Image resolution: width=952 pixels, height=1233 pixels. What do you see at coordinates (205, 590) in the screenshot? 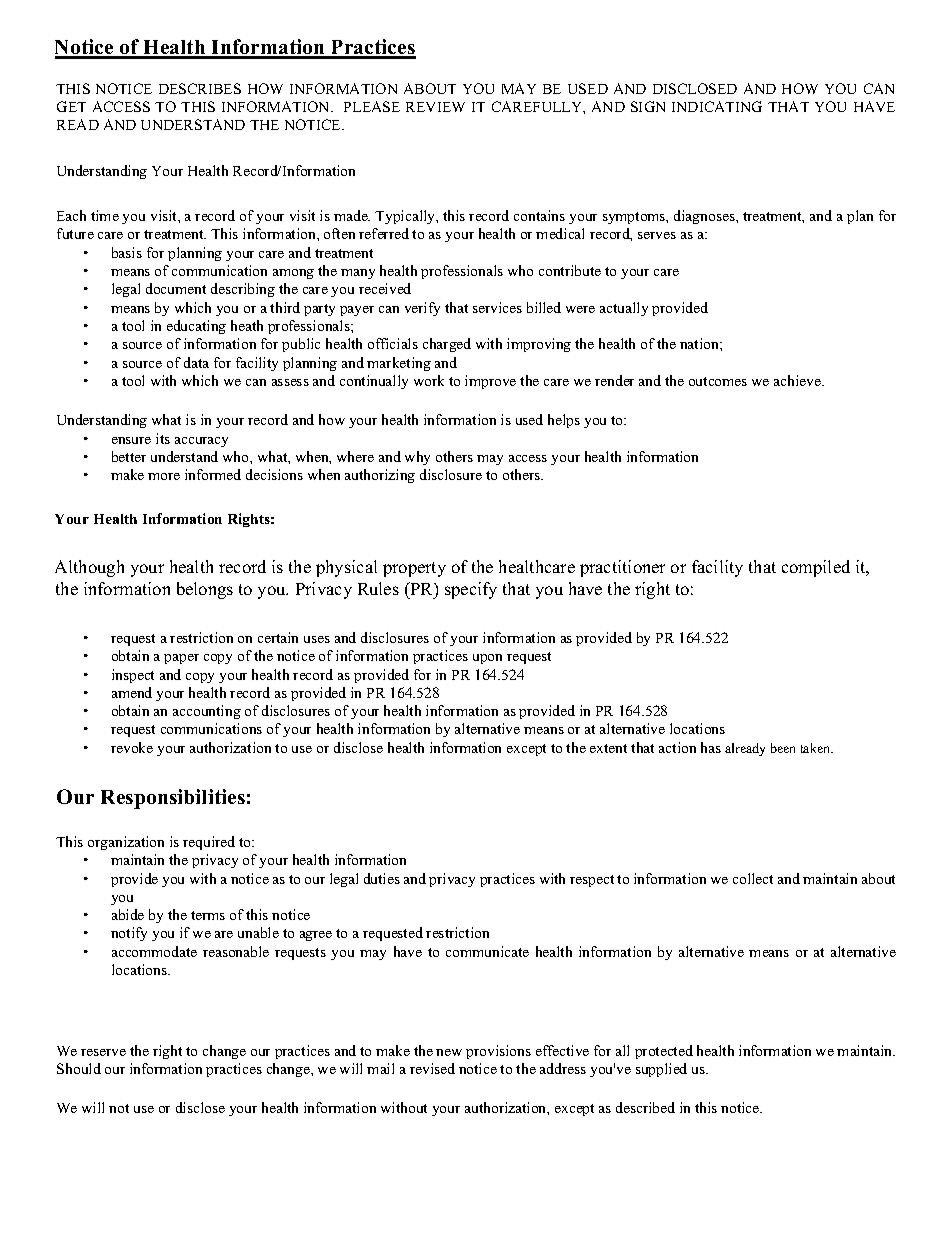
I see `belongs` at bounding box center [205, 590].
